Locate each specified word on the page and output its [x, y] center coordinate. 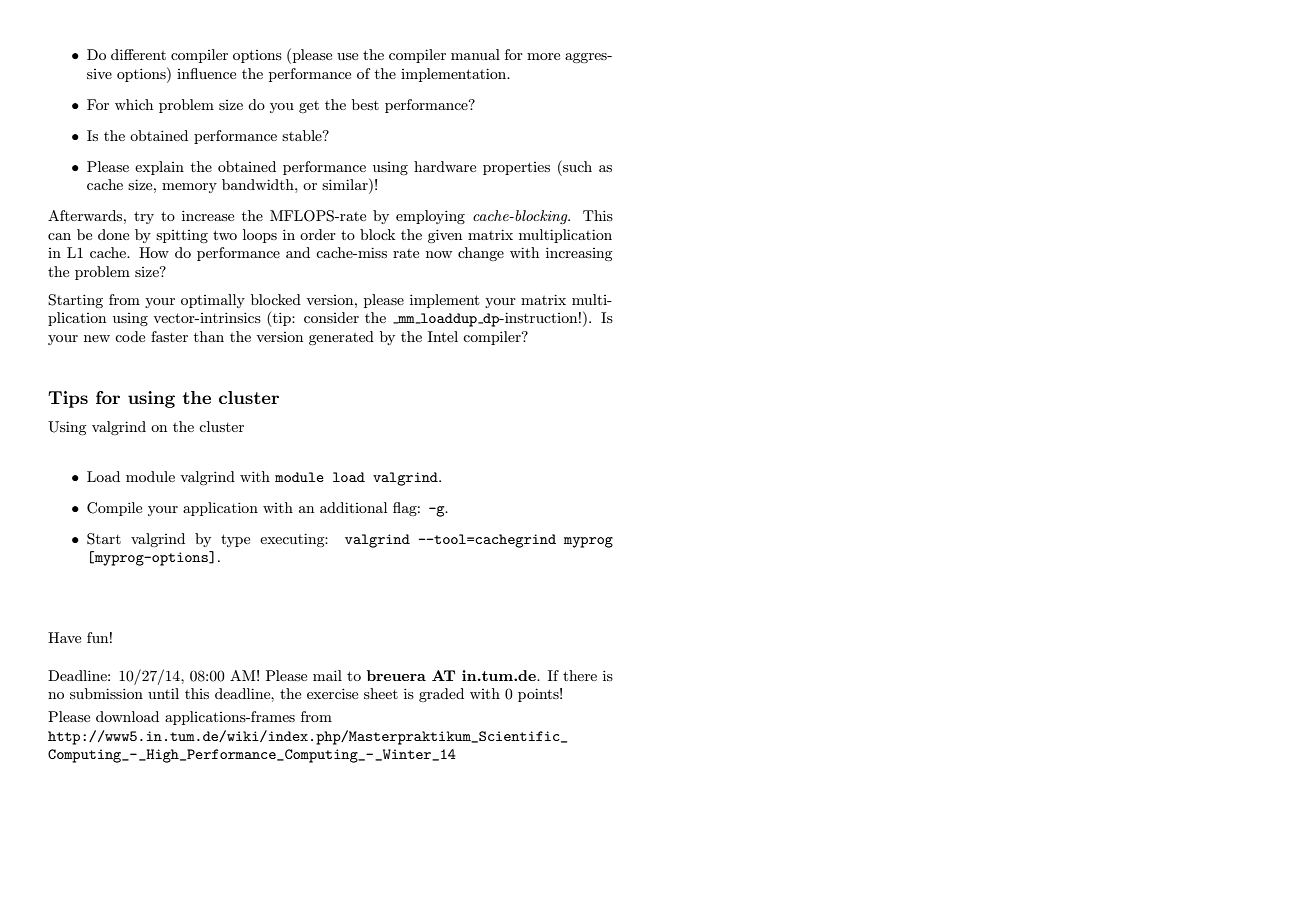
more [543, 56]
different [138, 54]
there [580, 675]
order [318, 234]
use [347, 56]
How [154, 252]
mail [327, 675]
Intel [443, 336]
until [163, 693]
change [481, 254]
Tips [68, 399]
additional [353, 507]
